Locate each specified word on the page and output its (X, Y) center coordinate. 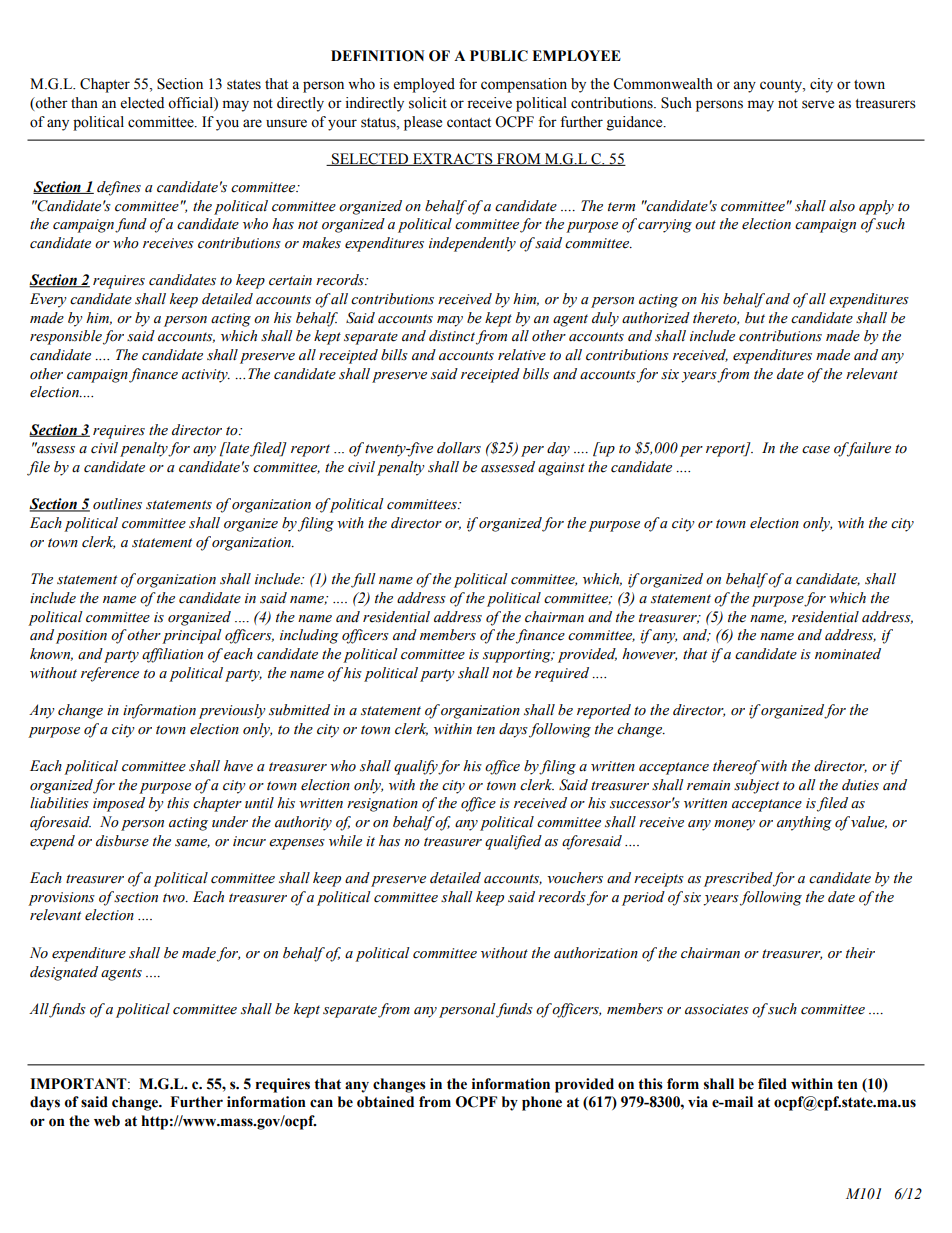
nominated (848, 654)
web (107, 1121)
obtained (385, 1102)
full (363, 580)
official (191, 103)
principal (192, 636)
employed (424, 85)
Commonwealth (663, 84)
